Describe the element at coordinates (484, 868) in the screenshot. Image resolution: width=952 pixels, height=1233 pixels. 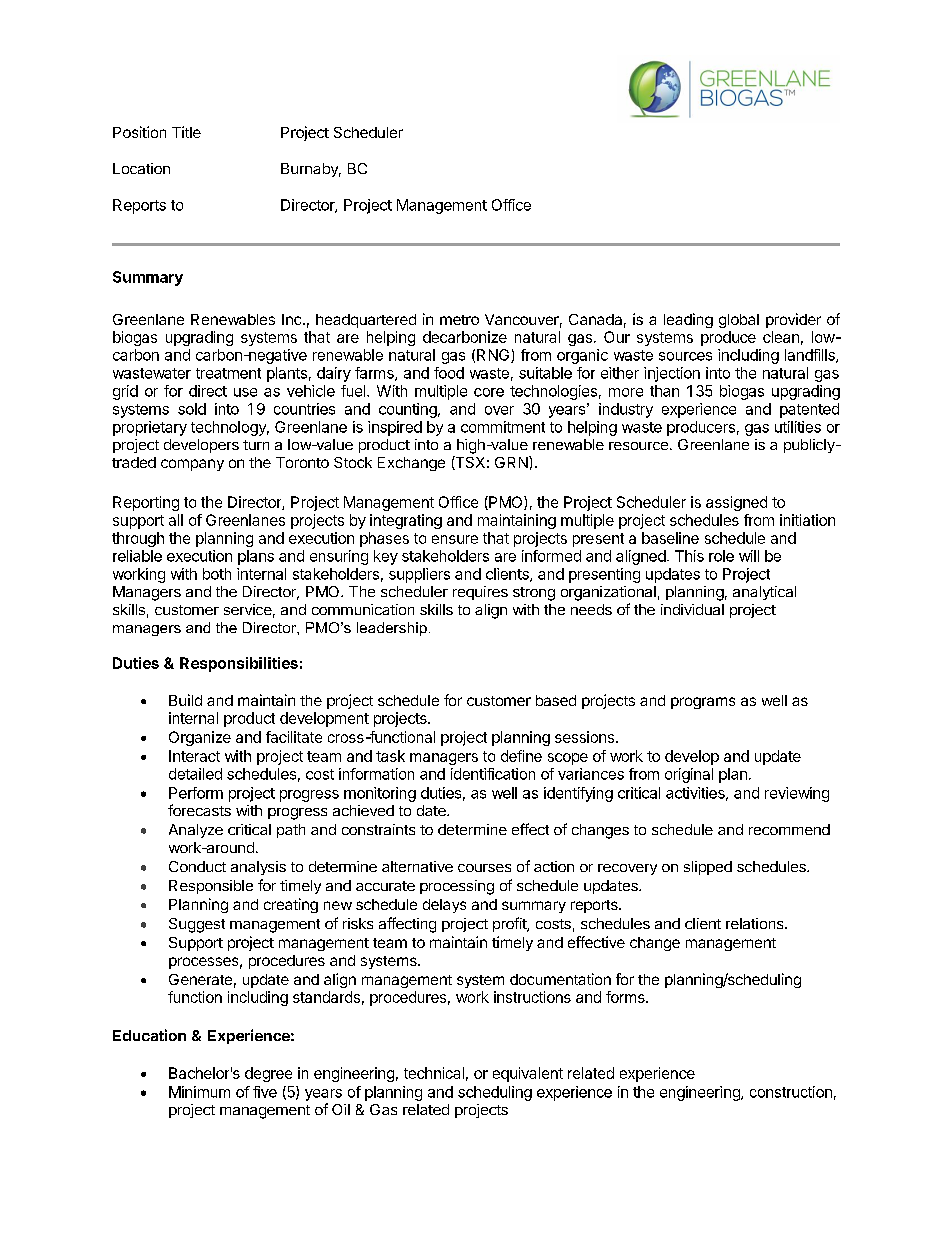
I see `courses` at that location.
